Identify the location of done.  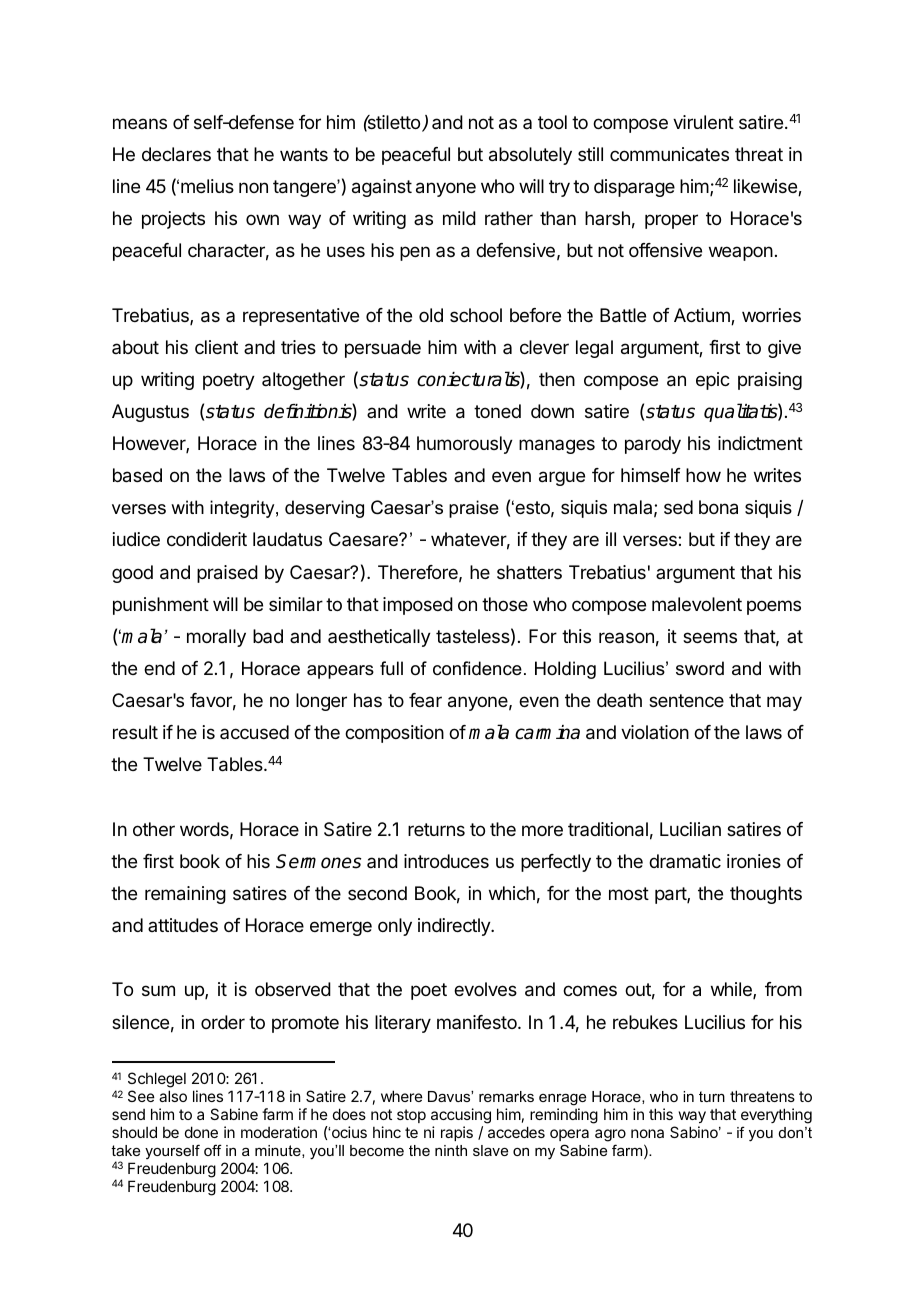
(201, 1132).
